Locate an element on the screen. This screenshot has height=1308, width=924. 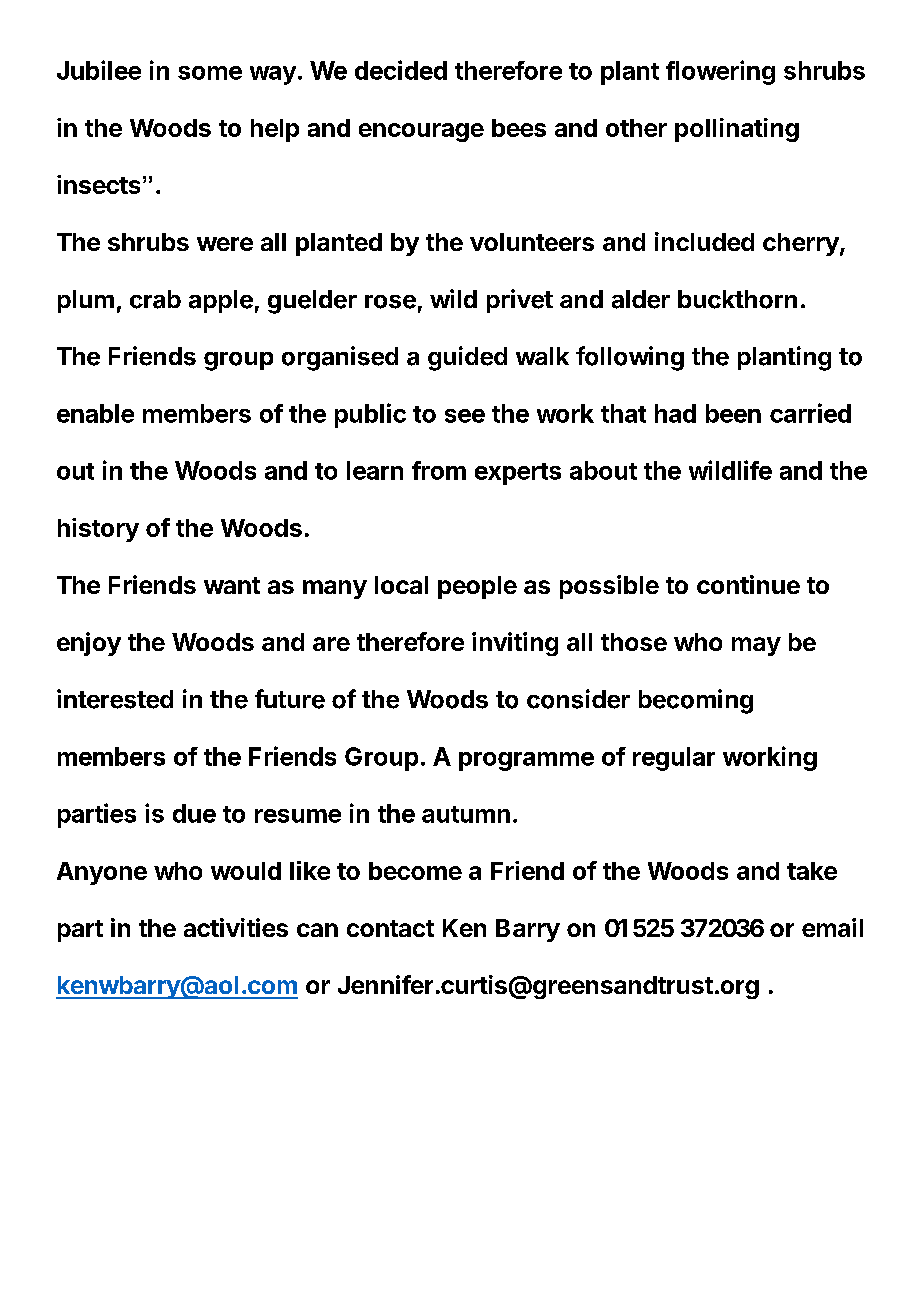
activities is located at coordinates (236, 927).
